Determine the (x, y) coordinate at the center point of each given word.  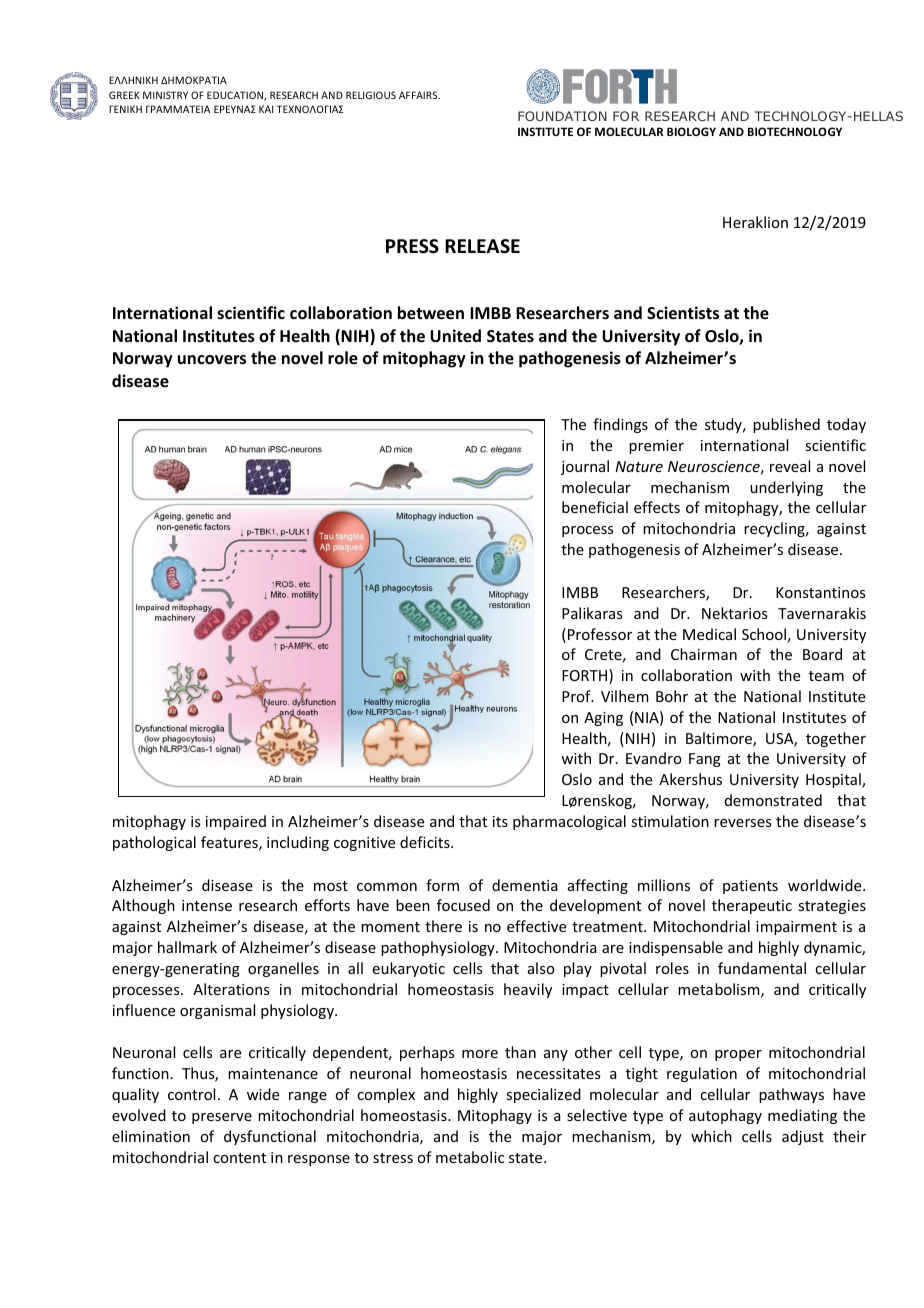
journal (585, 467)
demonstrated (773, 800)
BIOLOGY (691, 131)
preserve (222, 1118)
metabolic (470, 1157)
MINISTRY (165, 95)
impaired (236, 822)
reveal (790, 466)
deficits (426, 842)
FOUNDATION (562, 116)
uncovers (212, 360)
